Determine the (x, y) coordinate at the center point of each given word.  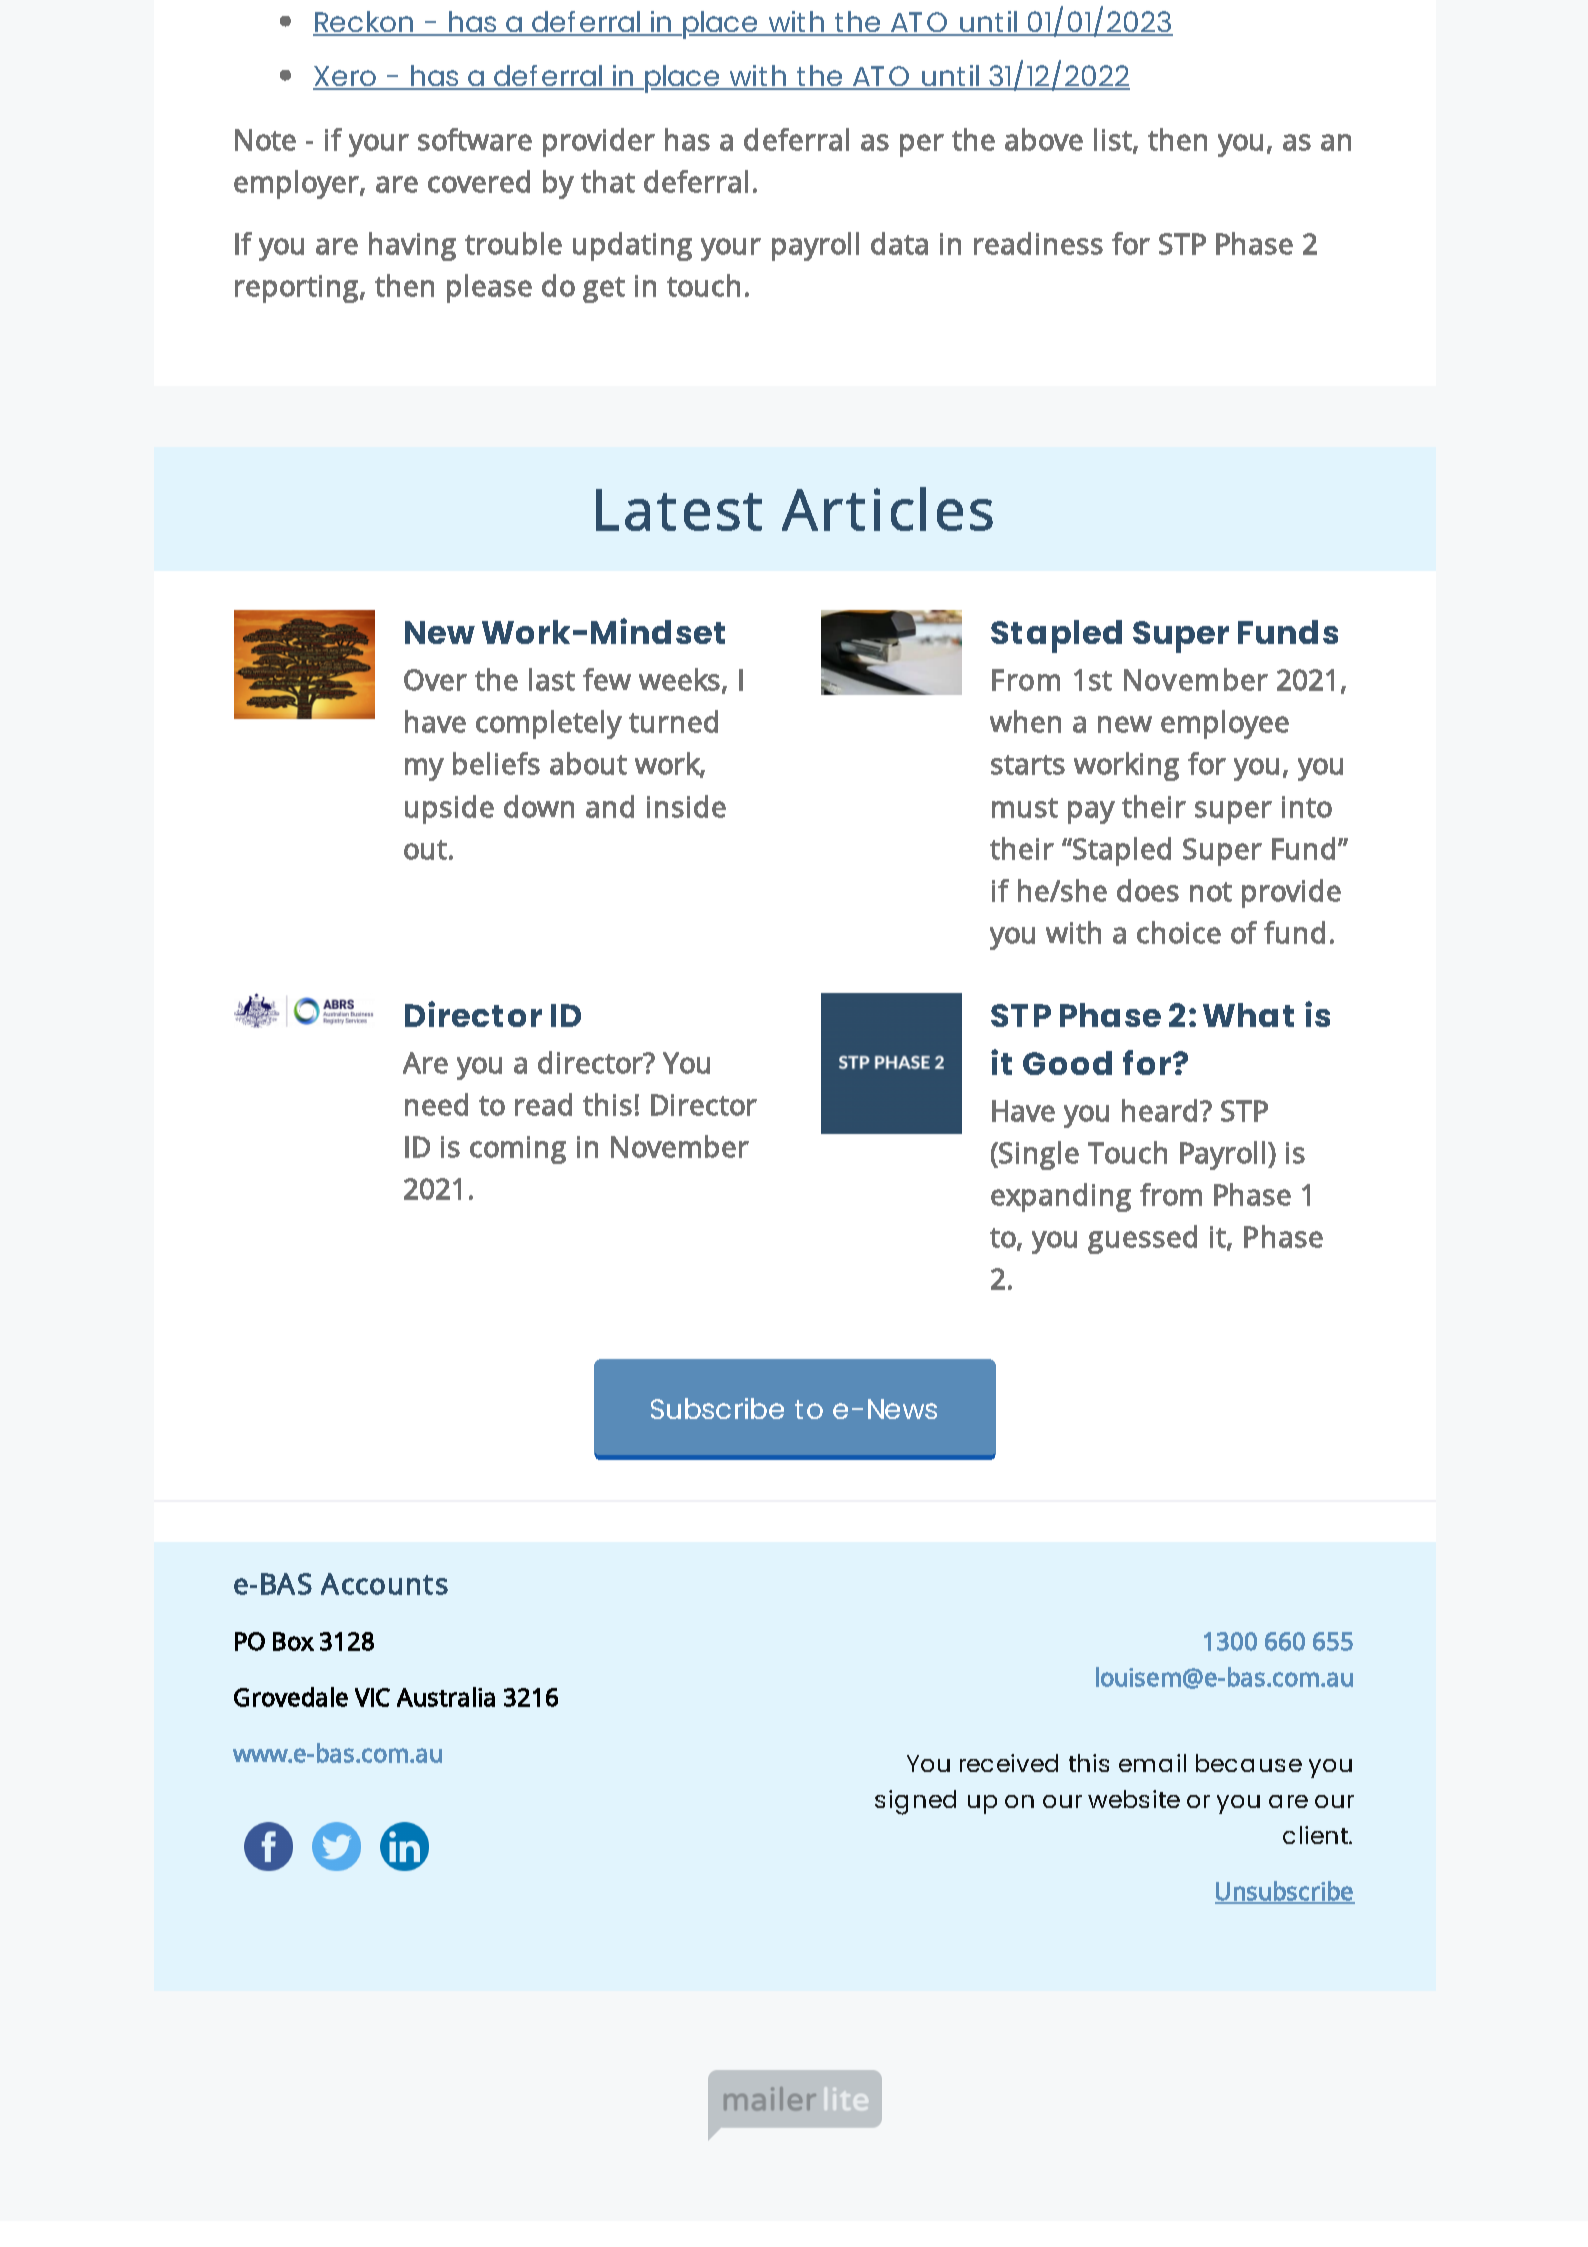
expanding (1061, 1197)
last (552, 679)
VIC (372, 1697)
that (608, 181)
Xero (346, 77)
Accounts (384, 1584)
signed (915, 1802)
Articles (887, 509)
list (1114, 140)
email (1152, 1763)
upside (449, 809)
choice (1179, 932)
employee (1225, 724)
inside (686, 806)
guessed (1142, 1239)
